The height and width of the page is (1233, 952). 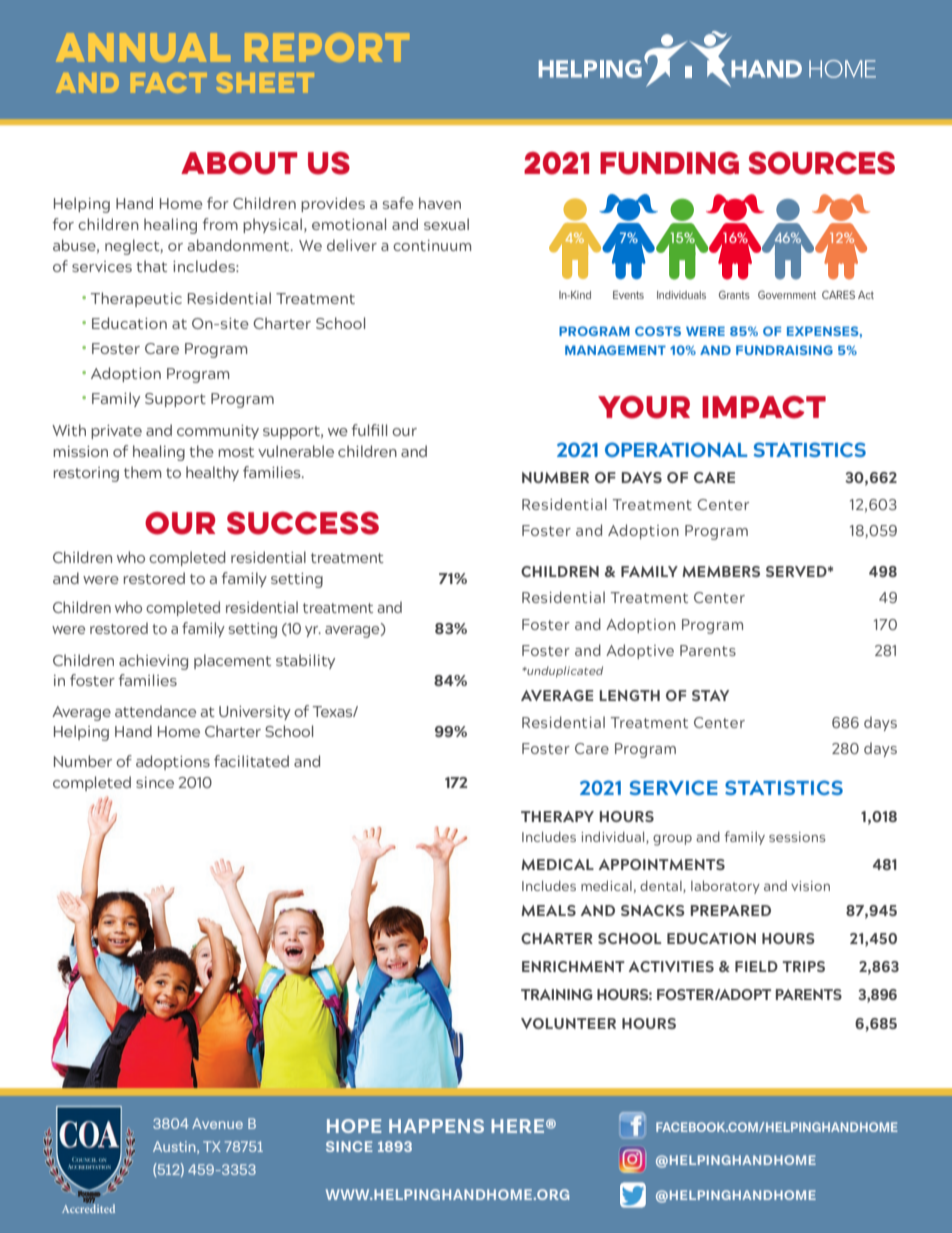 What do you see at coordinates (251, 761) in the page?
I see `facilitated` at bounding box center [251, 761].
